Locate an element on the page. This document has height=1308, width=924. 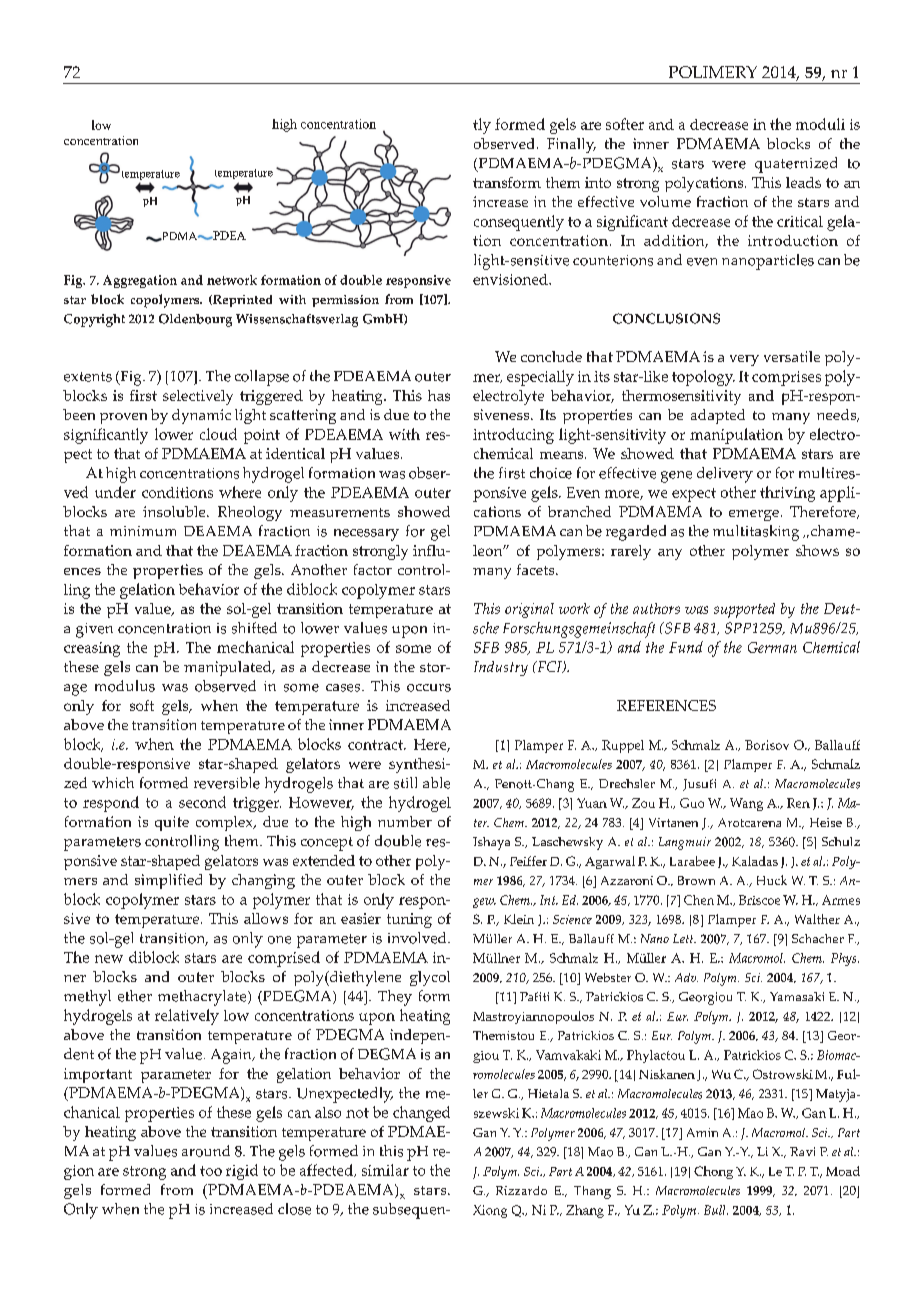
consequently is located at coordinates (519, 223).
